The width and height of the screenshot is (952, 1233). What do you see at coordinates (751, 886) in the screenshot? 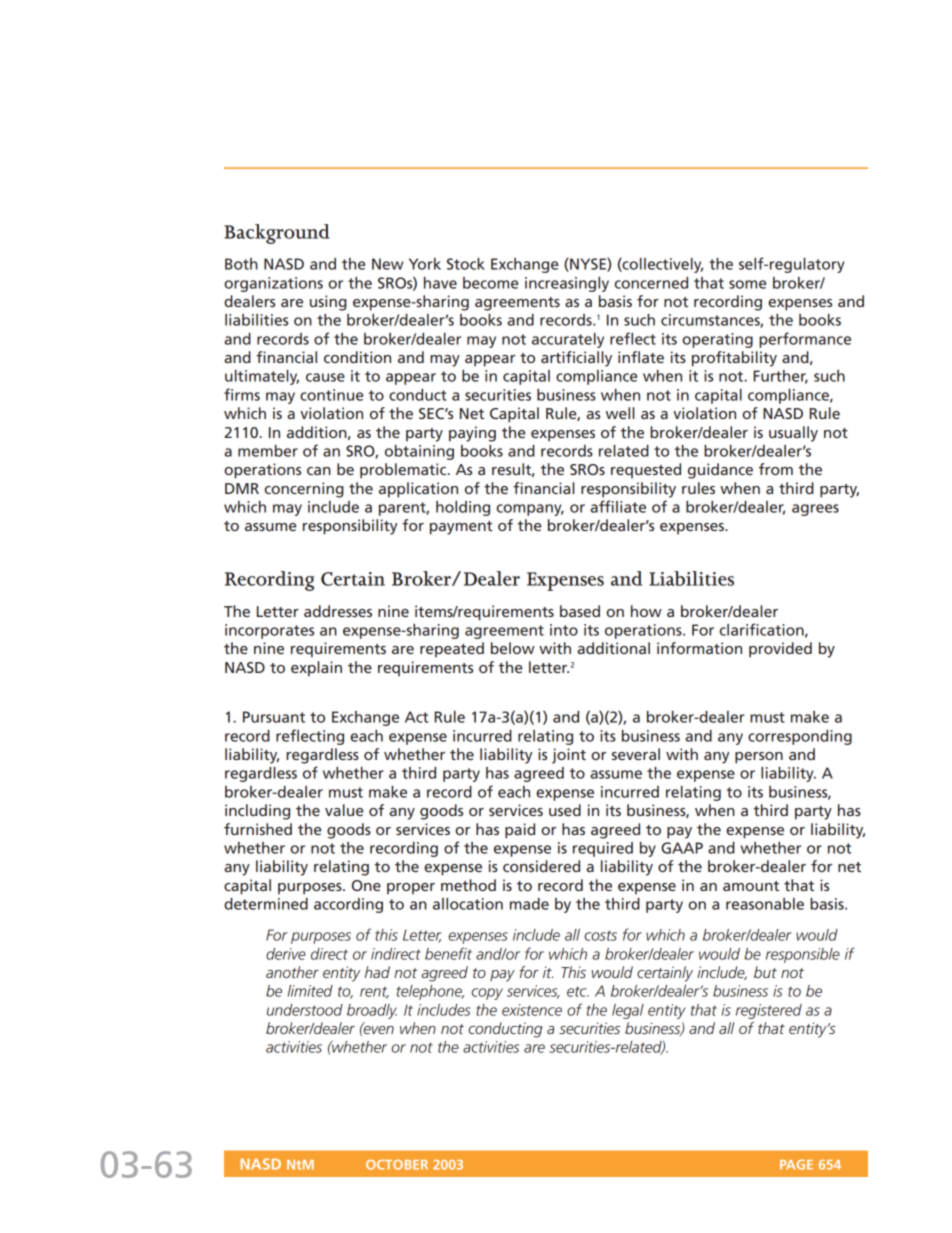
I see `amount` at bounding box center [751, 886].
